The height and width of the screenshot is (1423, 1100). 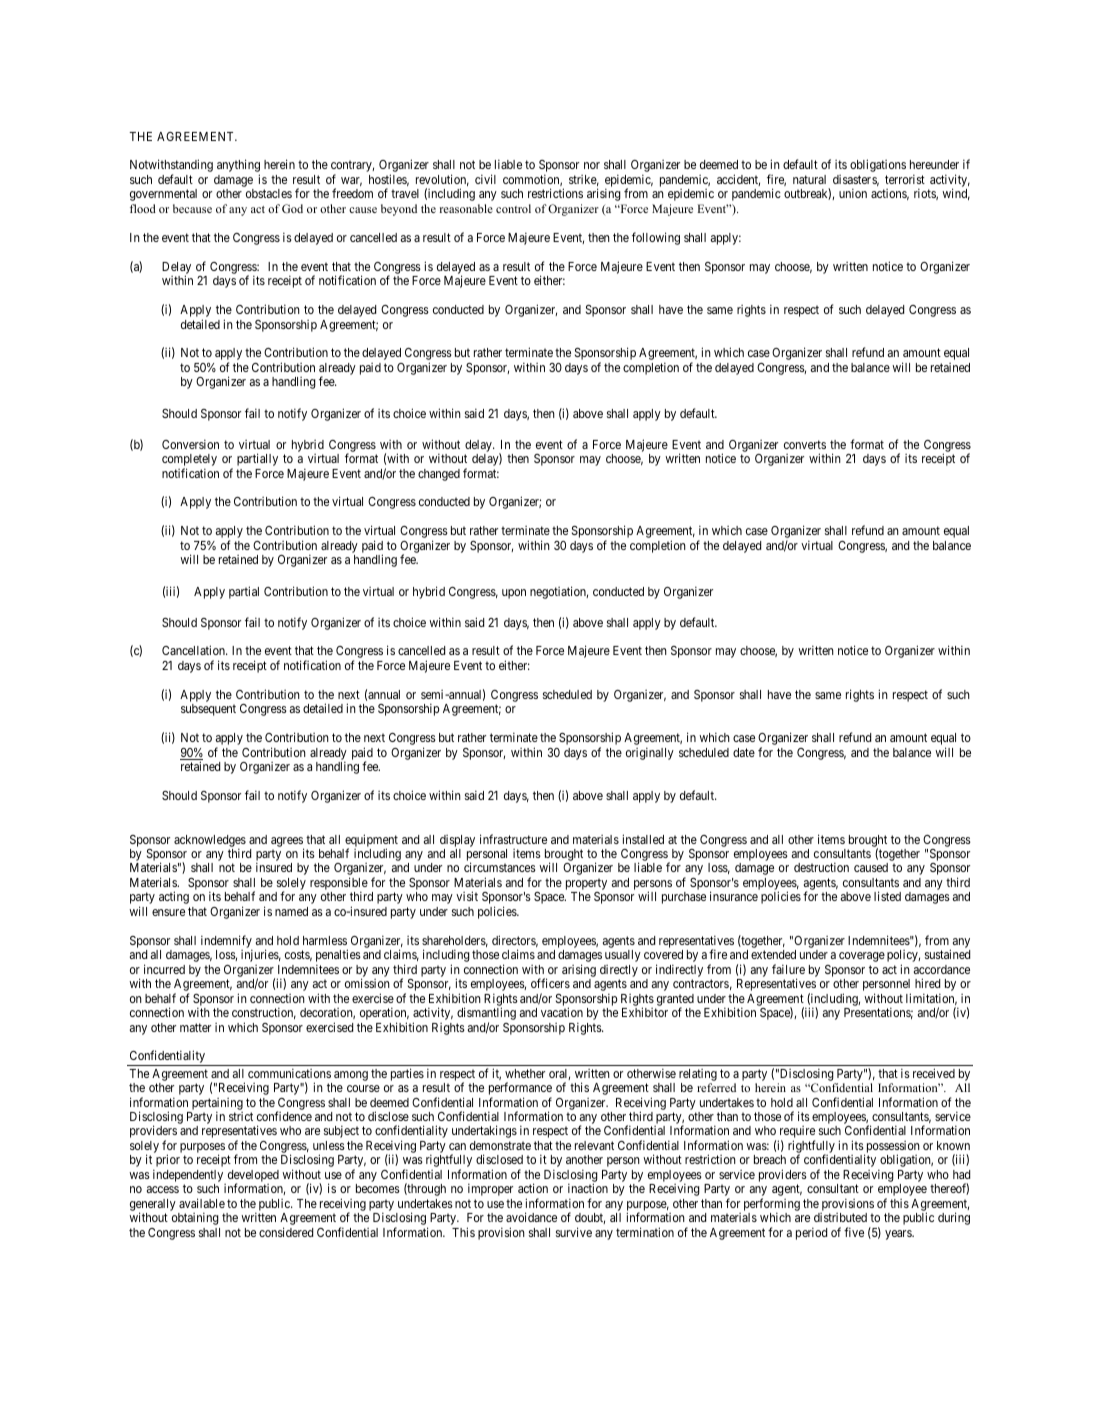 I want to click on negotiation, so click(x=559, y=592).
